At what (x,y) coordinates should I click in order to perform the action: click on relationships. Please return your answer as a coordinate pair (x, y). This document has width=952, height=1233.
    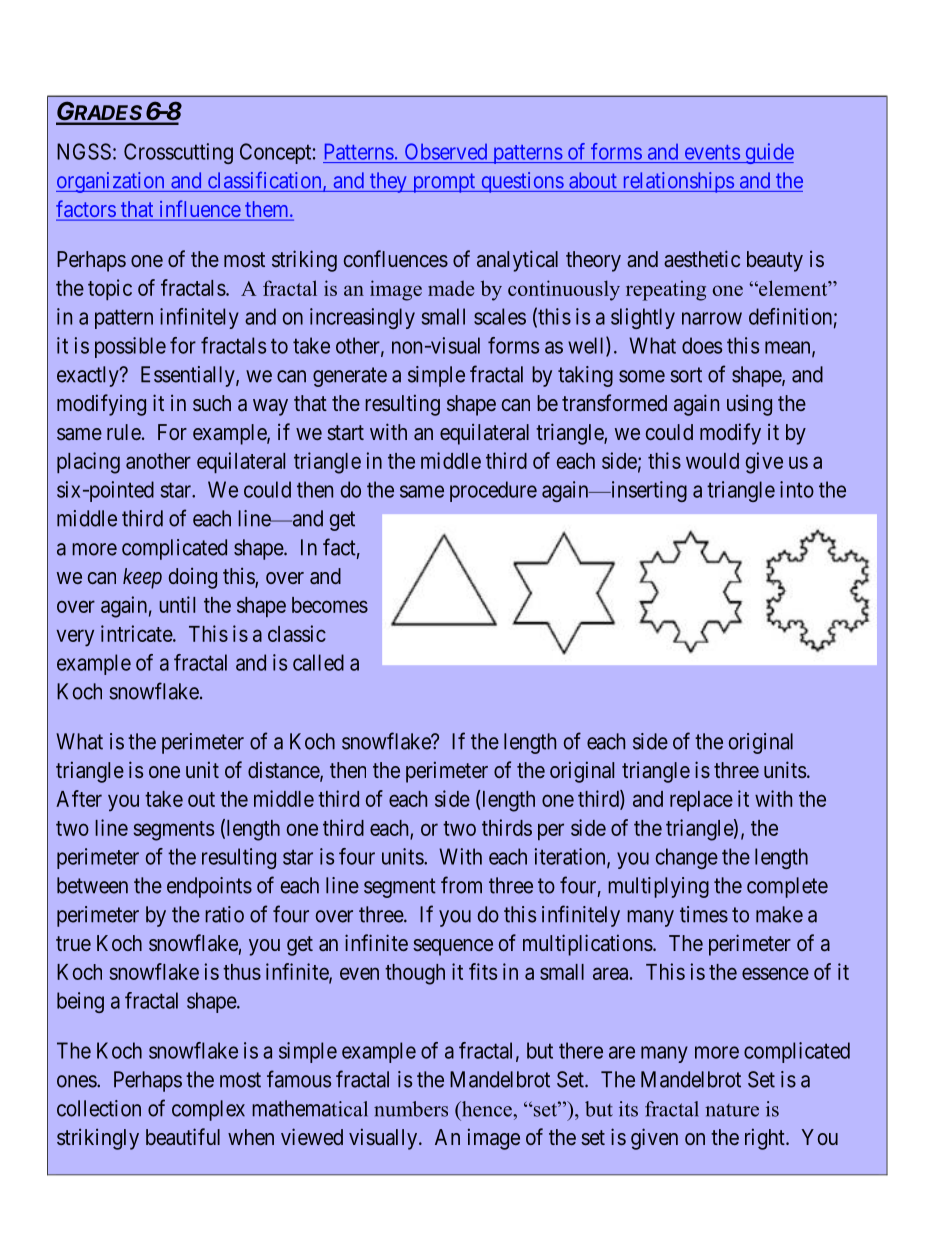
    Looking at the image, I should click on (677, 182).
